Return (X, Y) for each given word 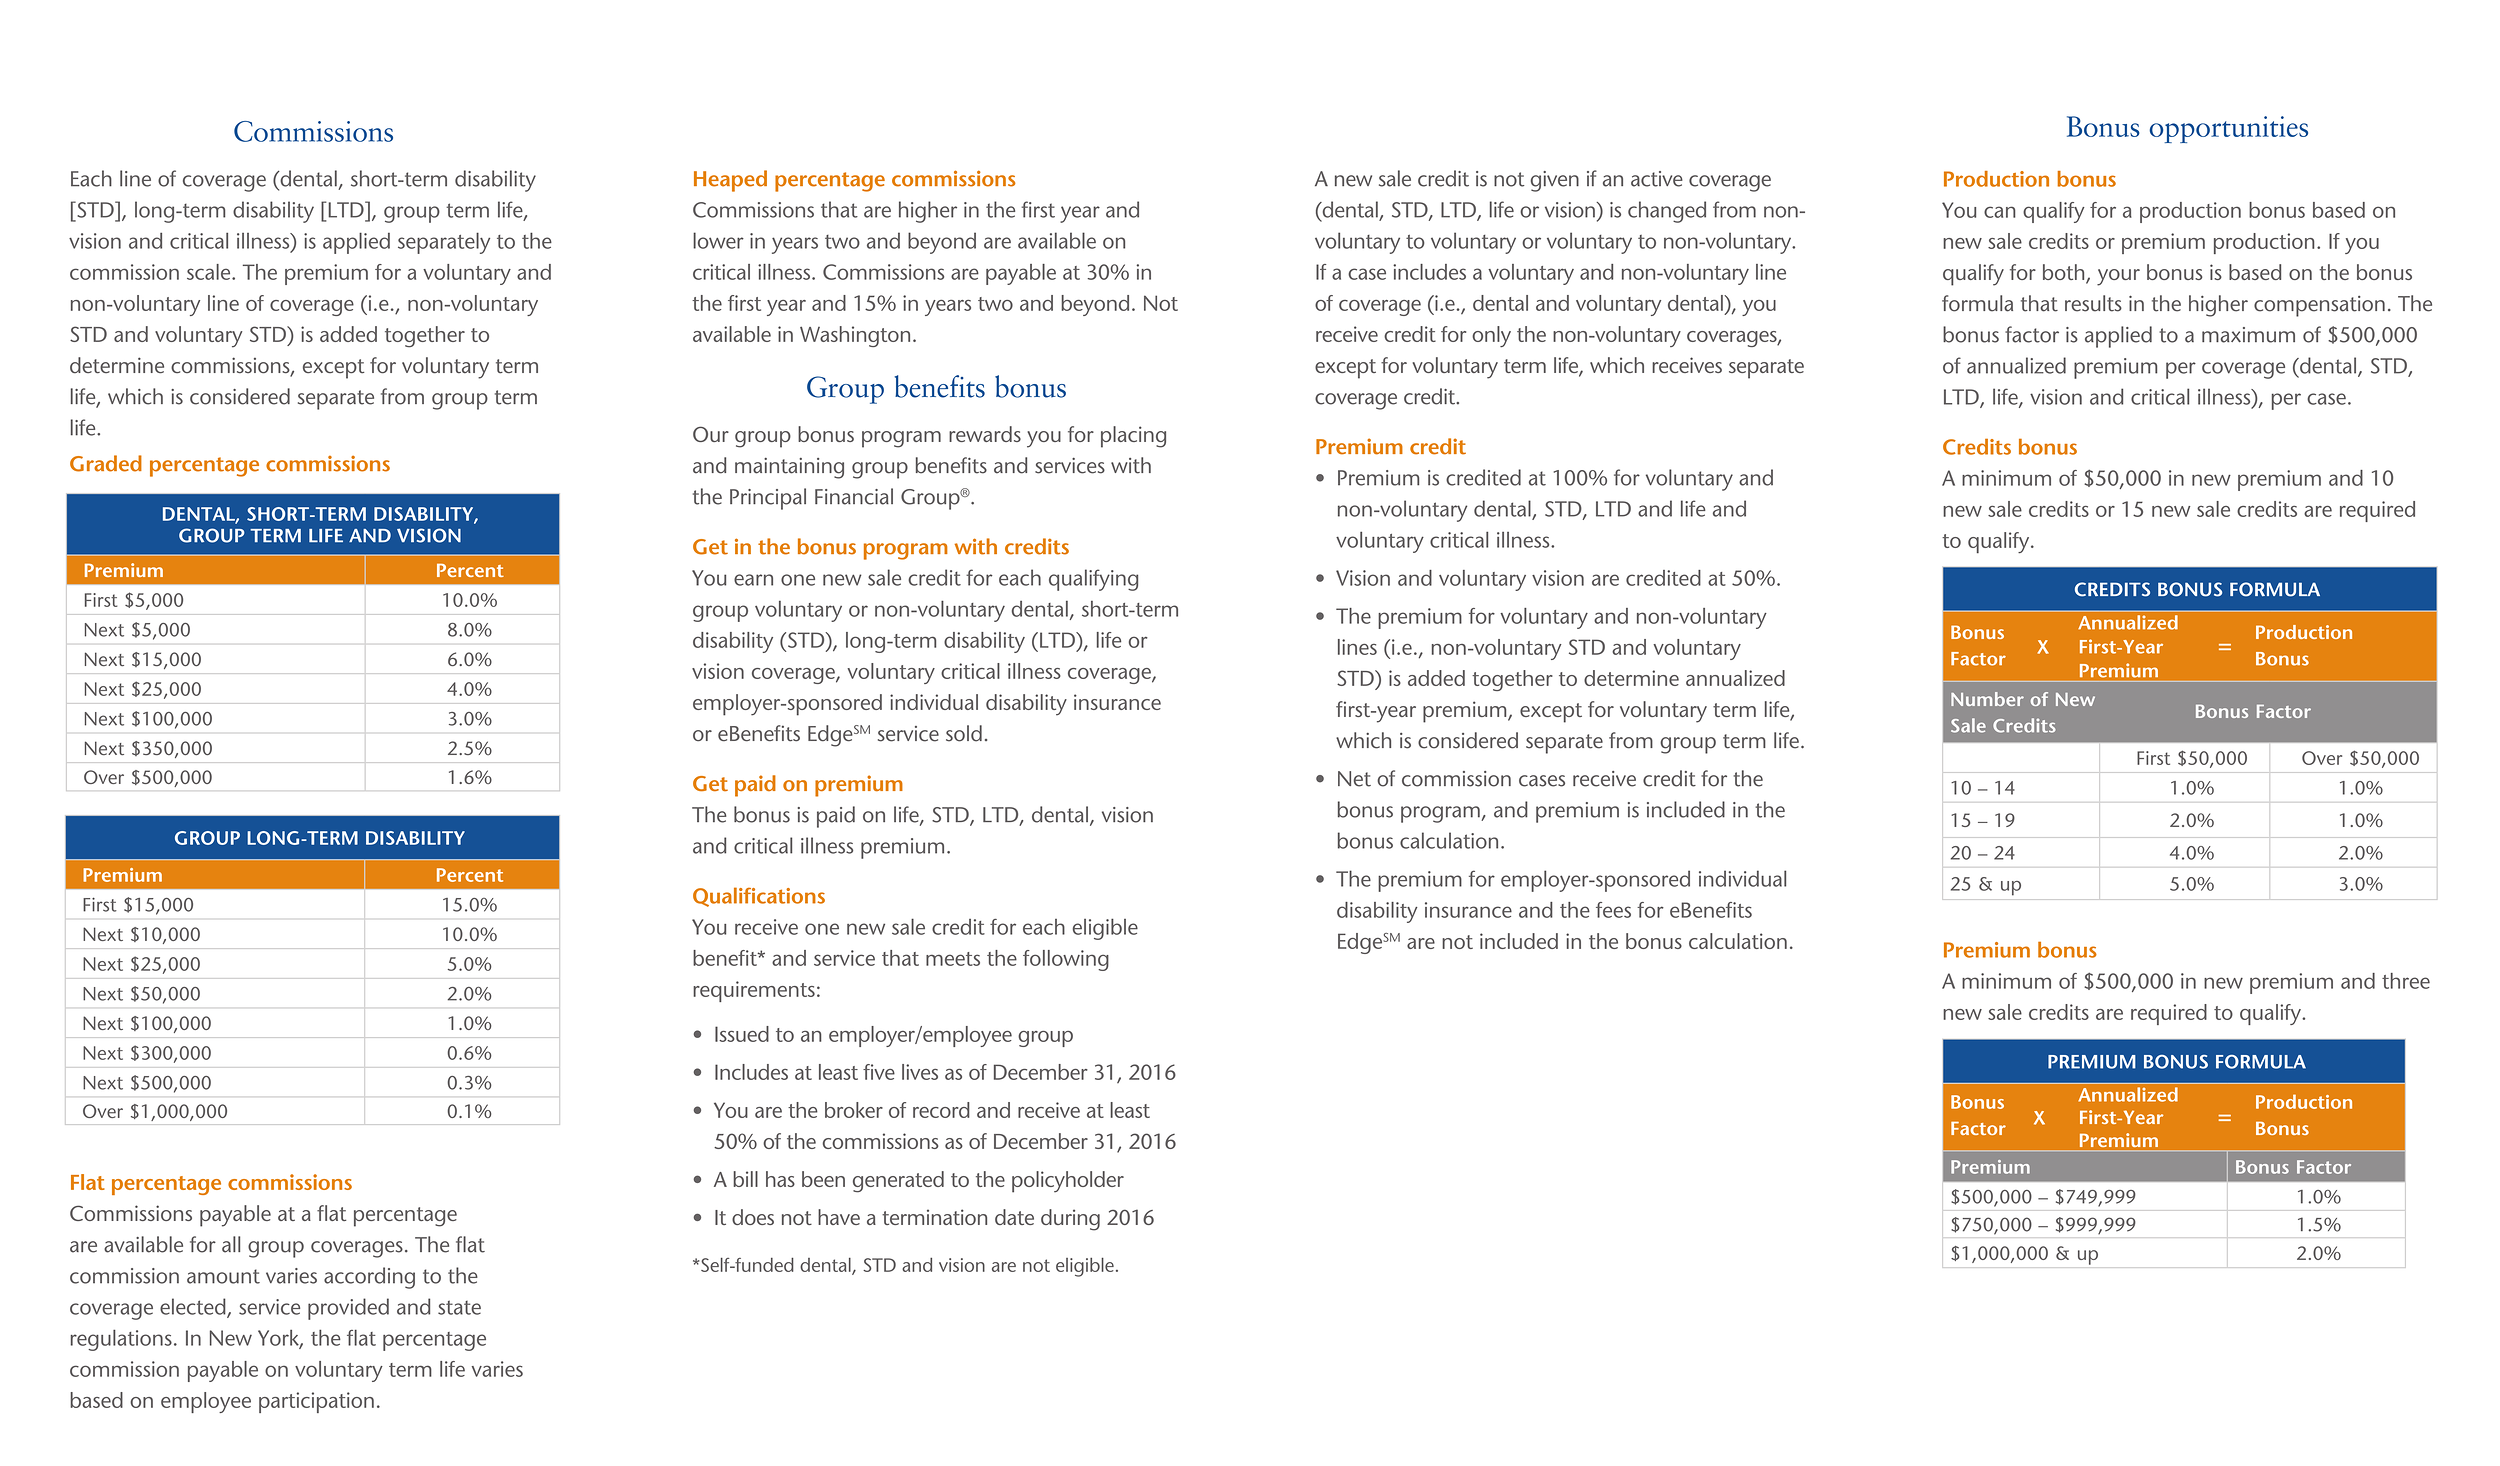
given (1555, 181)
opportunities (2228, 129)
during (1070, 1220)
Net (1354, 779)
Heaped (730, 181)
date (1014, 1217)
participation (316, 1402)
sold (964, 733)
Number (1987, 699)
